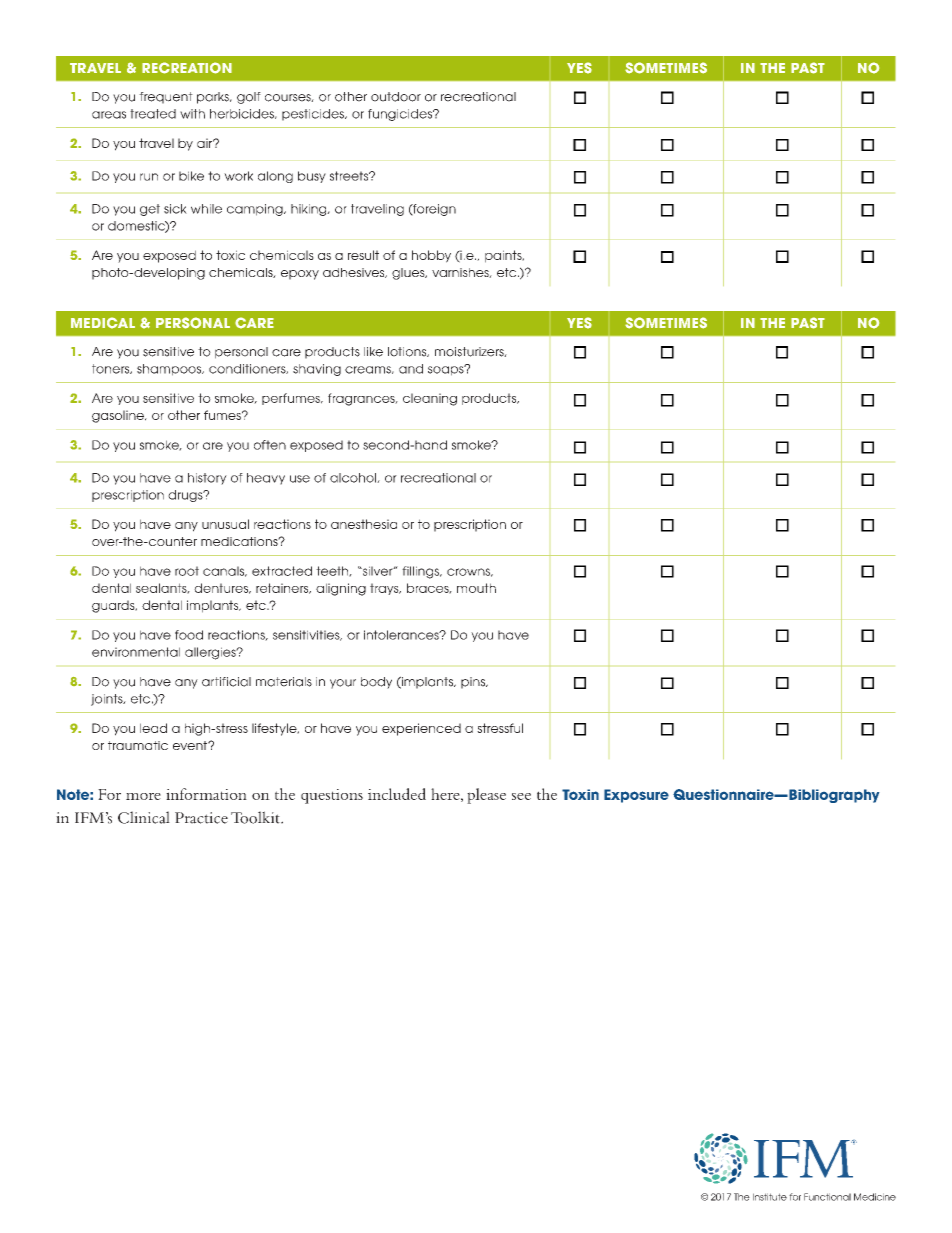  Describe the element at coordinates (476, 588) in the screenshot. I see `mouth` at that location.
